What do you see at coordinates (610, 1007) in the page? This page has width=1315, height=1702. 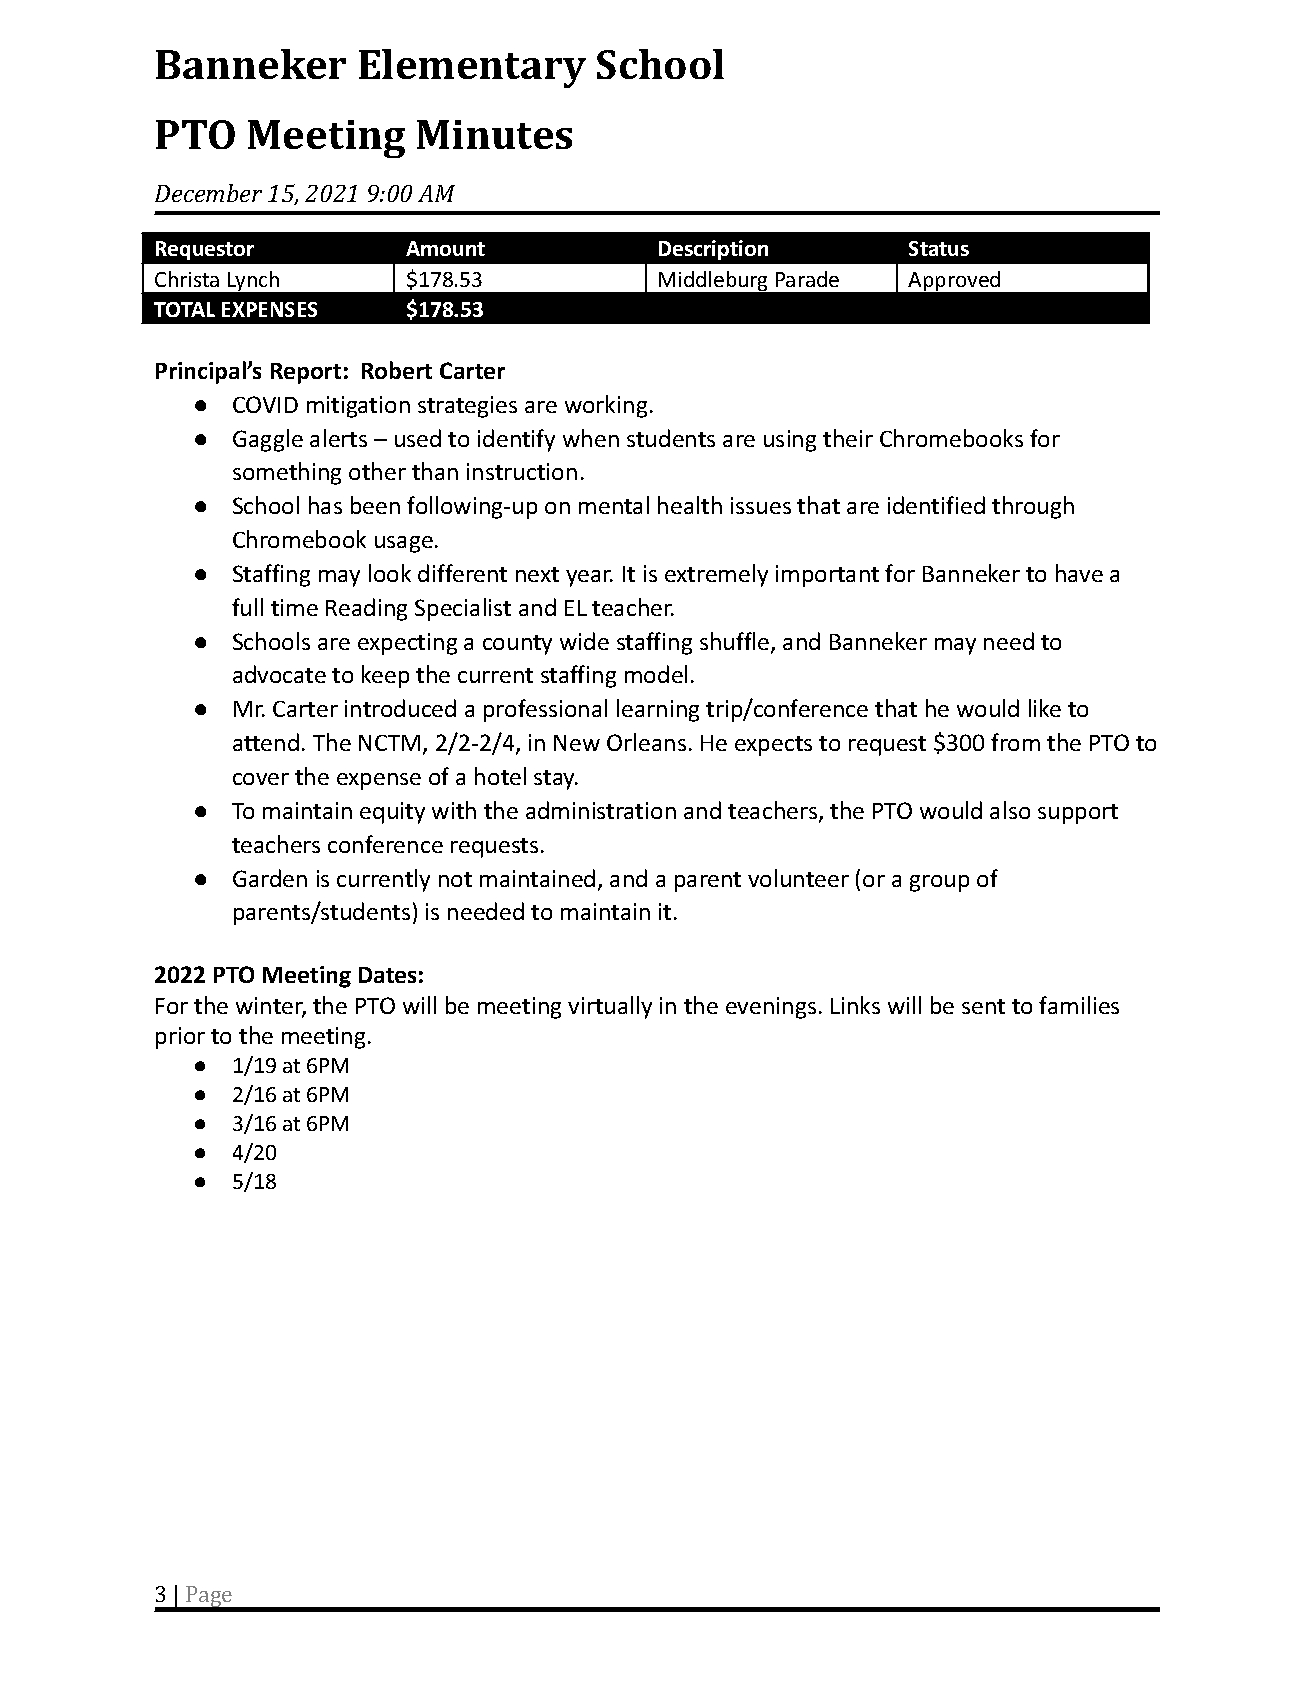 I see `virtually` at bounding box center [610, 1007].
